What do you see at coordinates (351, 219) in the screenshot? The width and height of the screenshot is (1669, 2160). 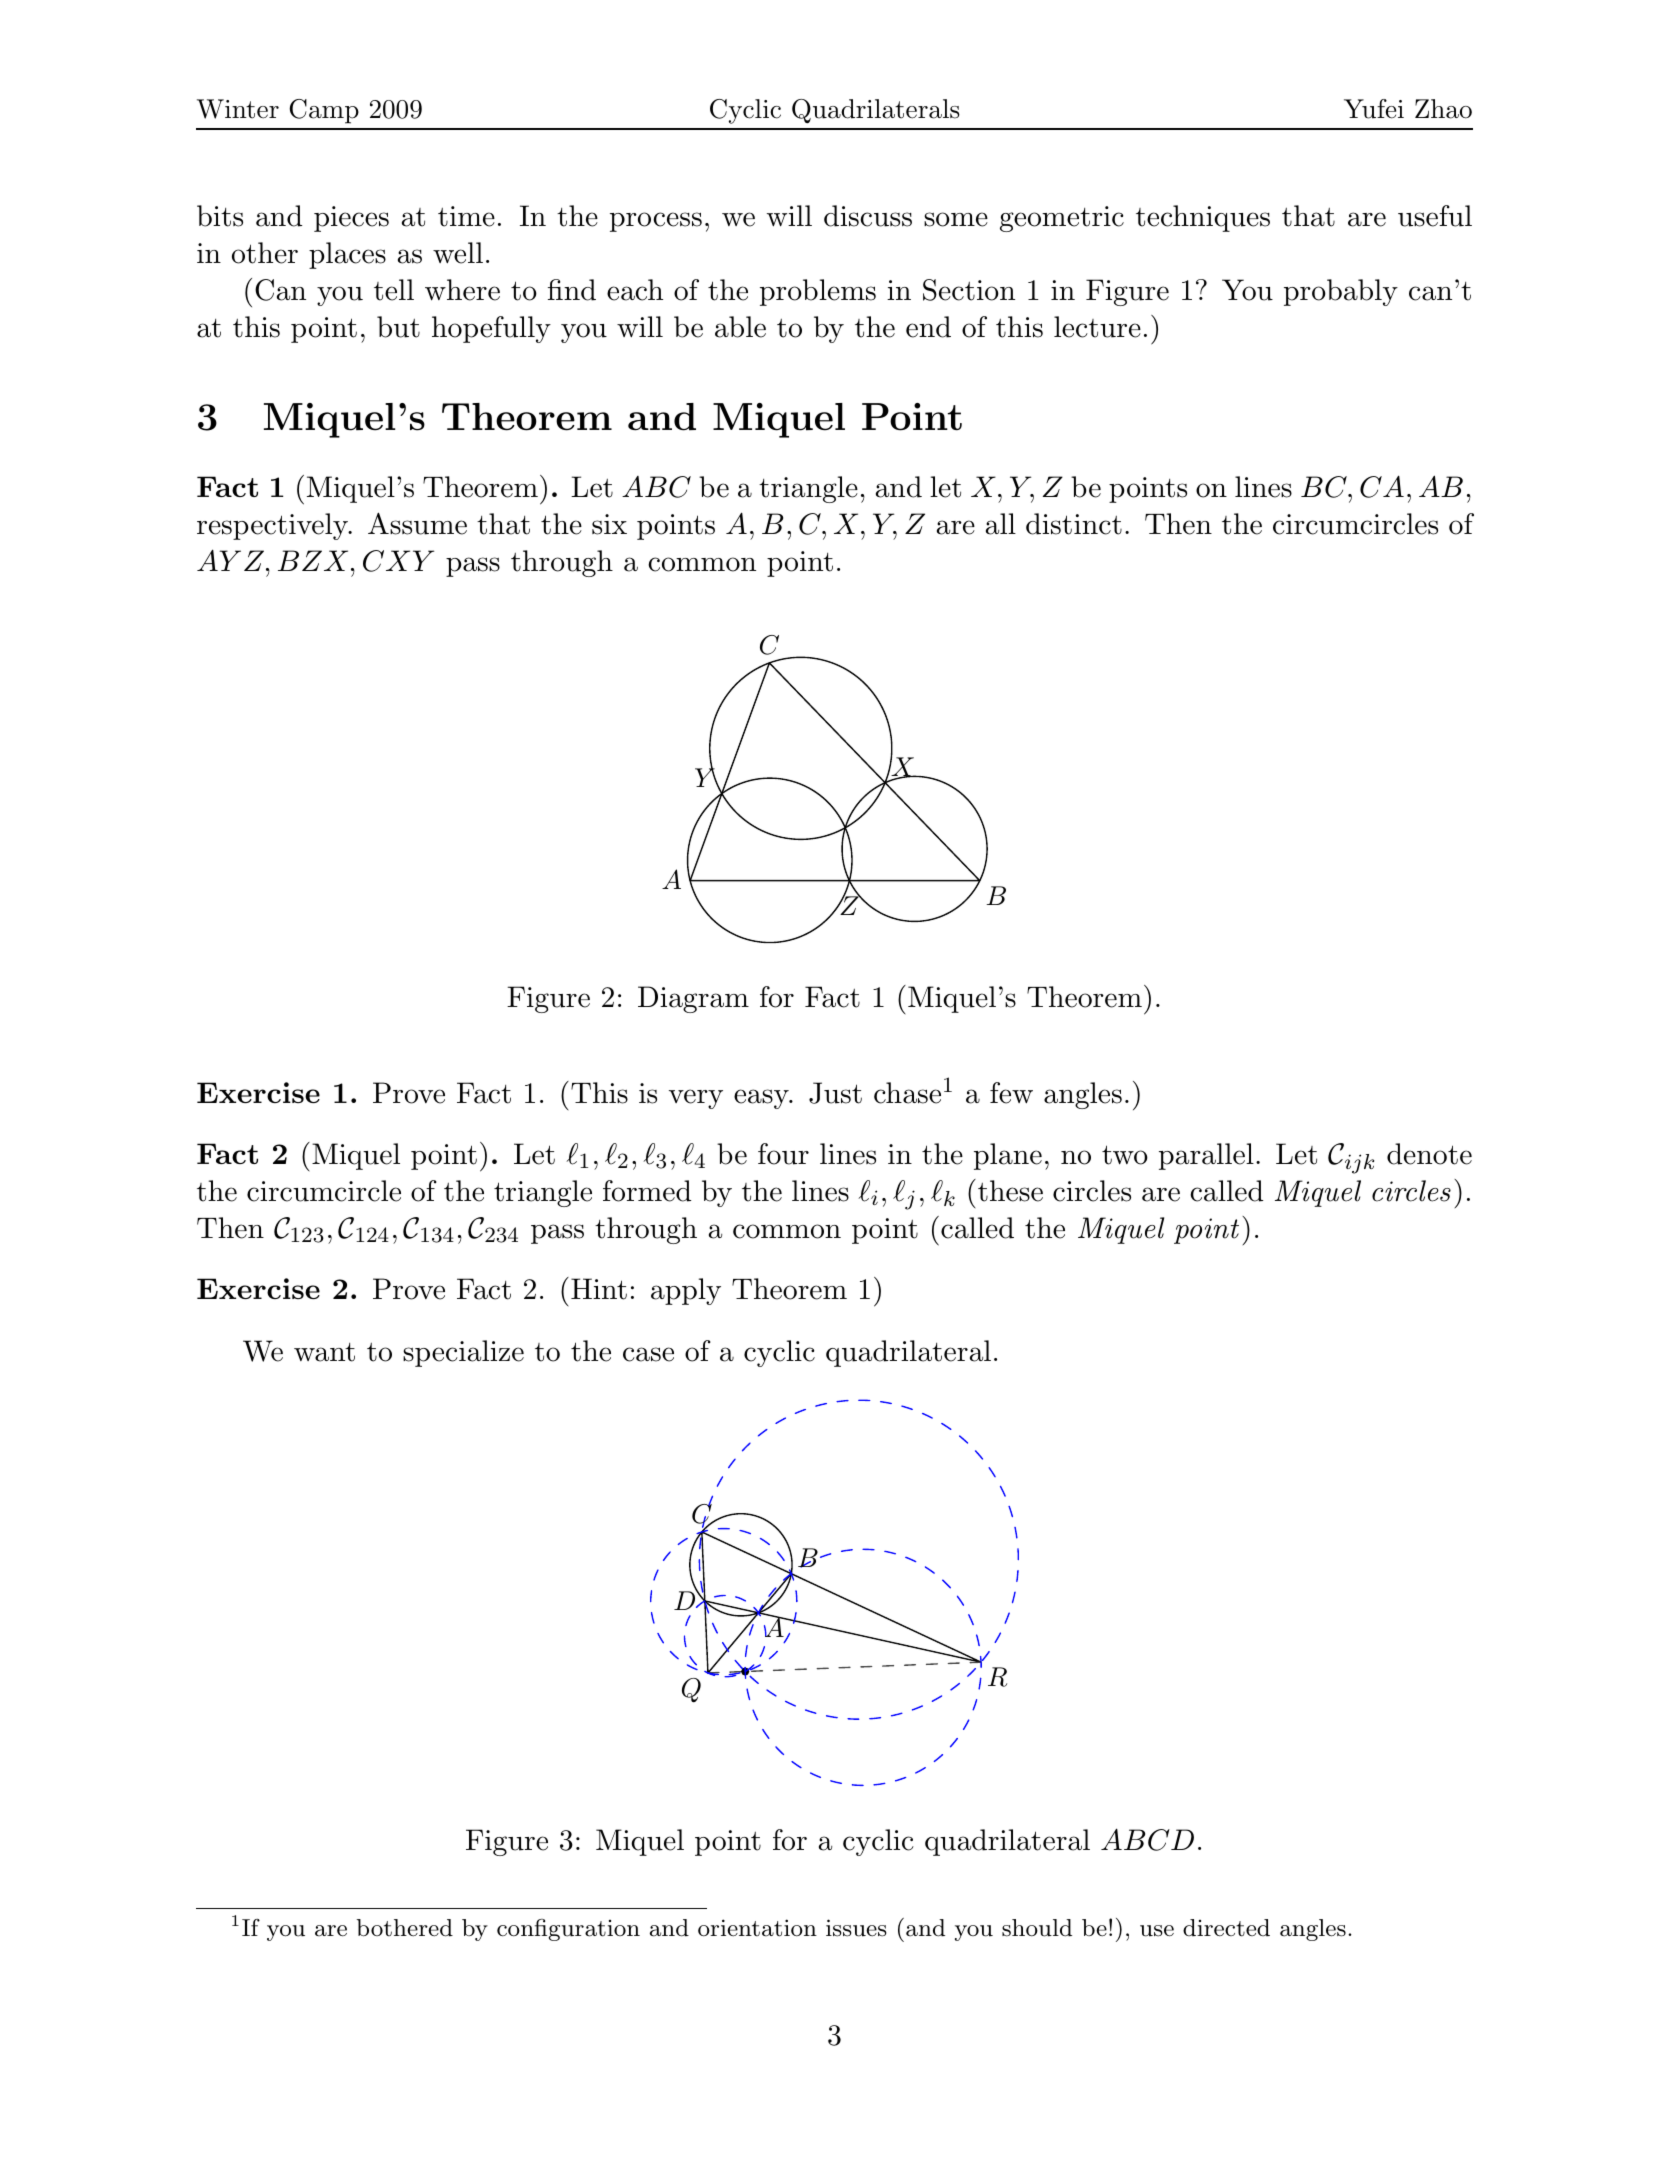 I see `pieces` at bounding box center [351, 219].
